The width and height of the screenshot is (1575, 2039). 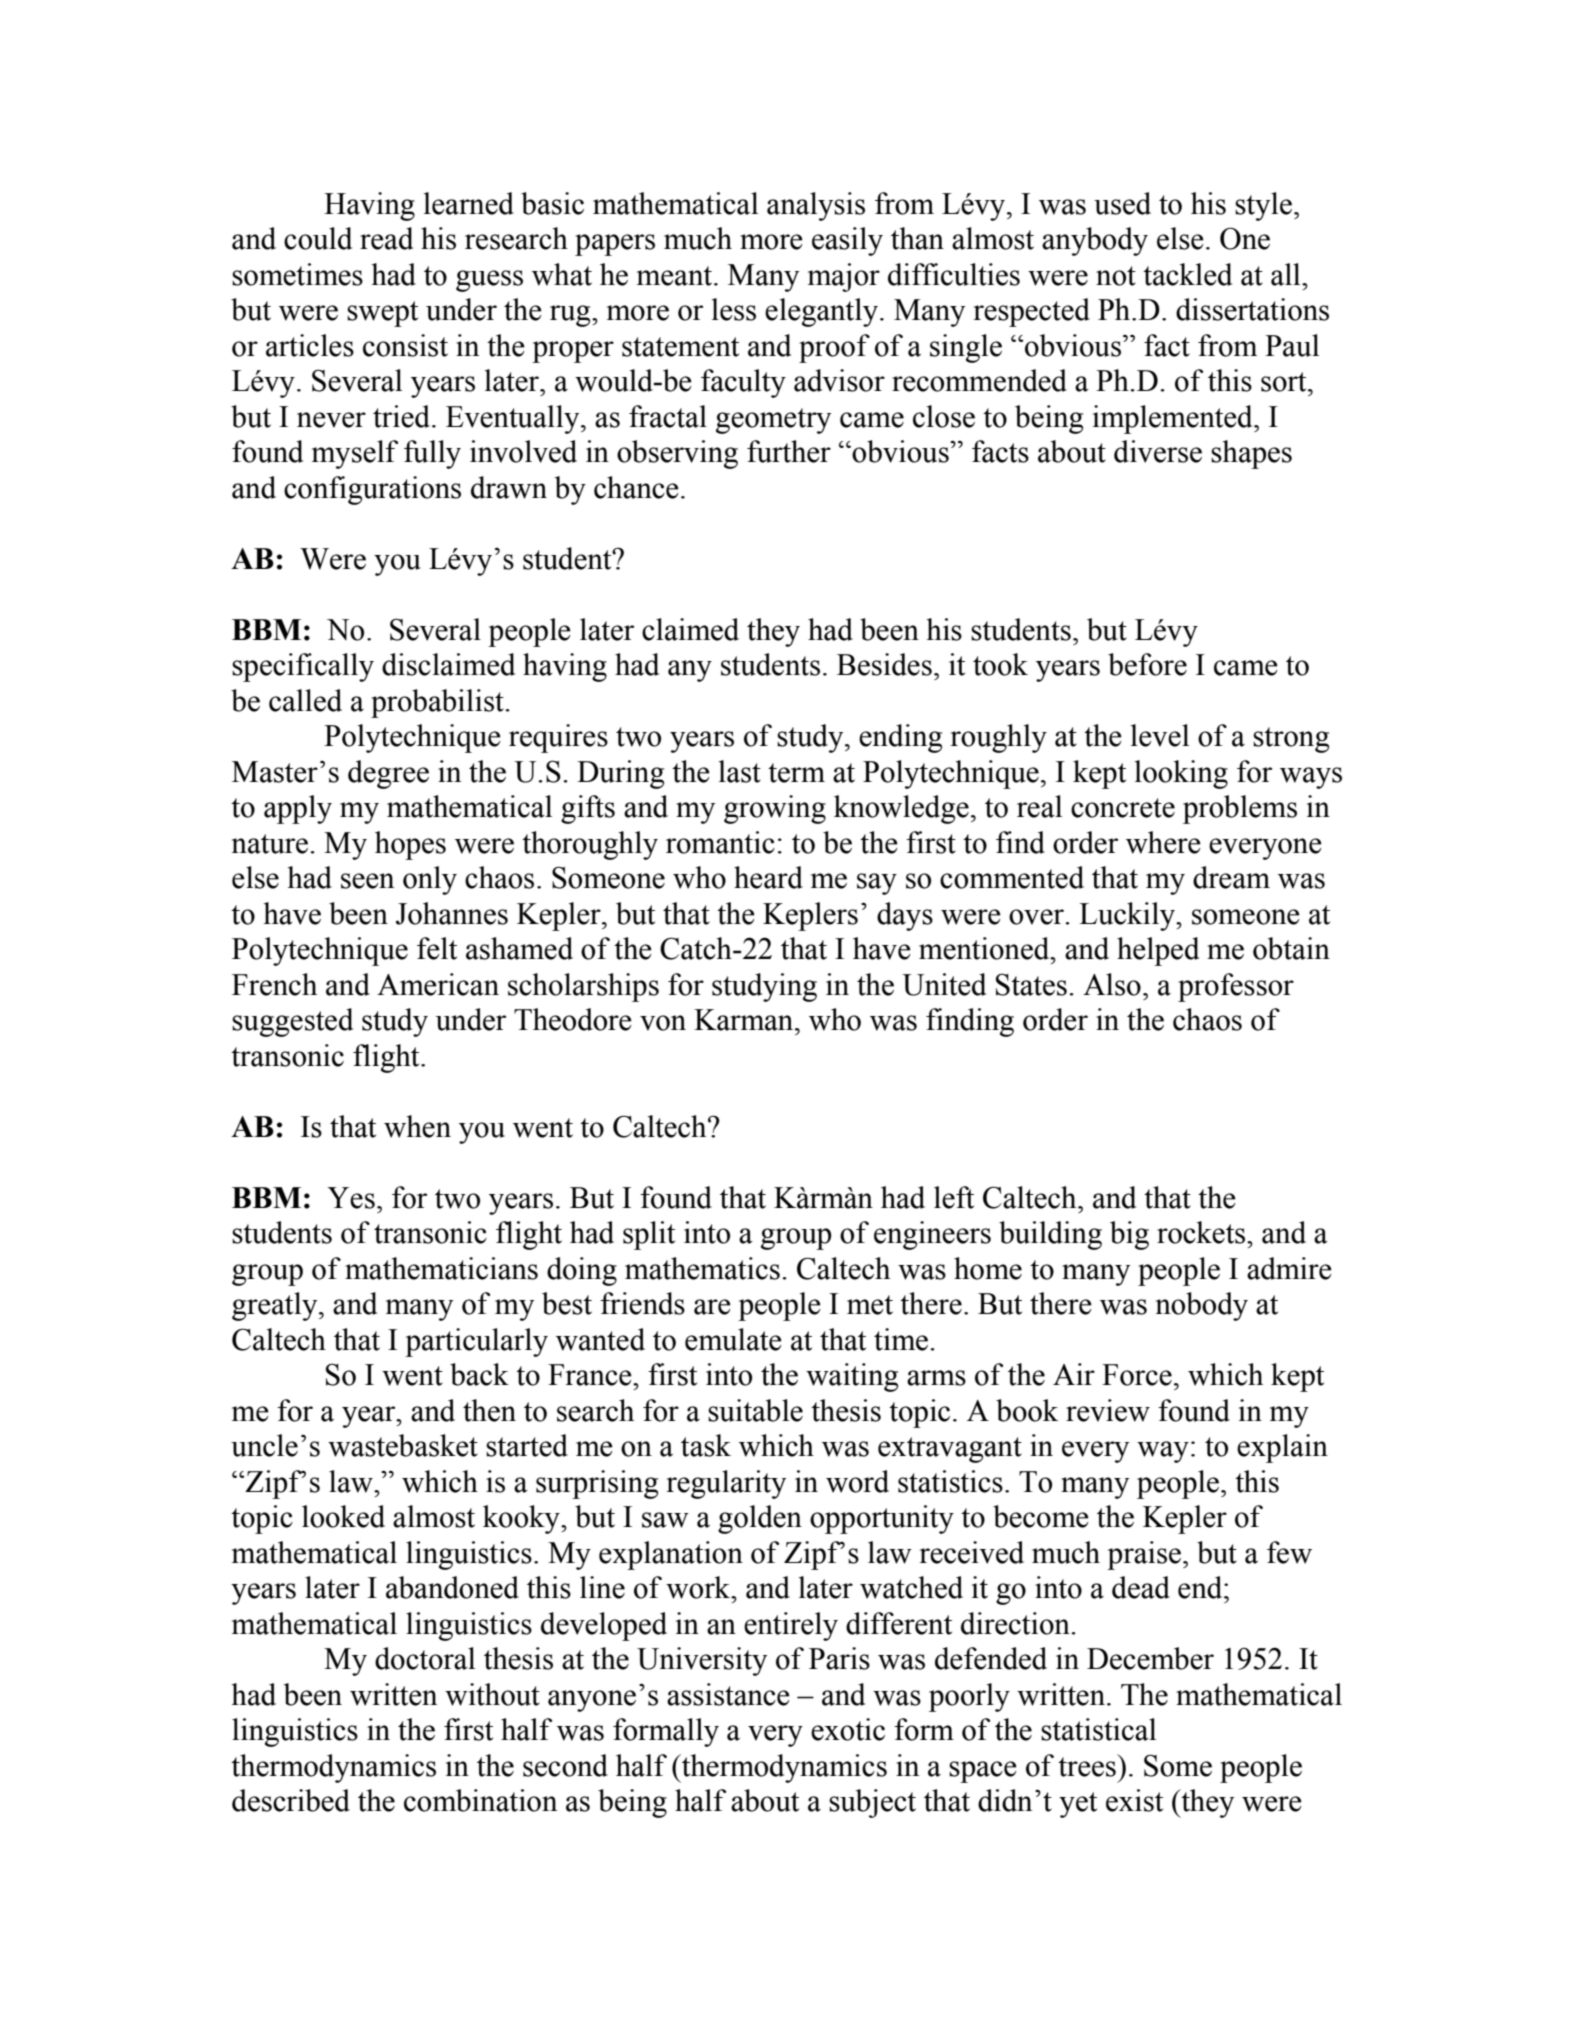 I want to click on degree, so click(x=388, y=774).
